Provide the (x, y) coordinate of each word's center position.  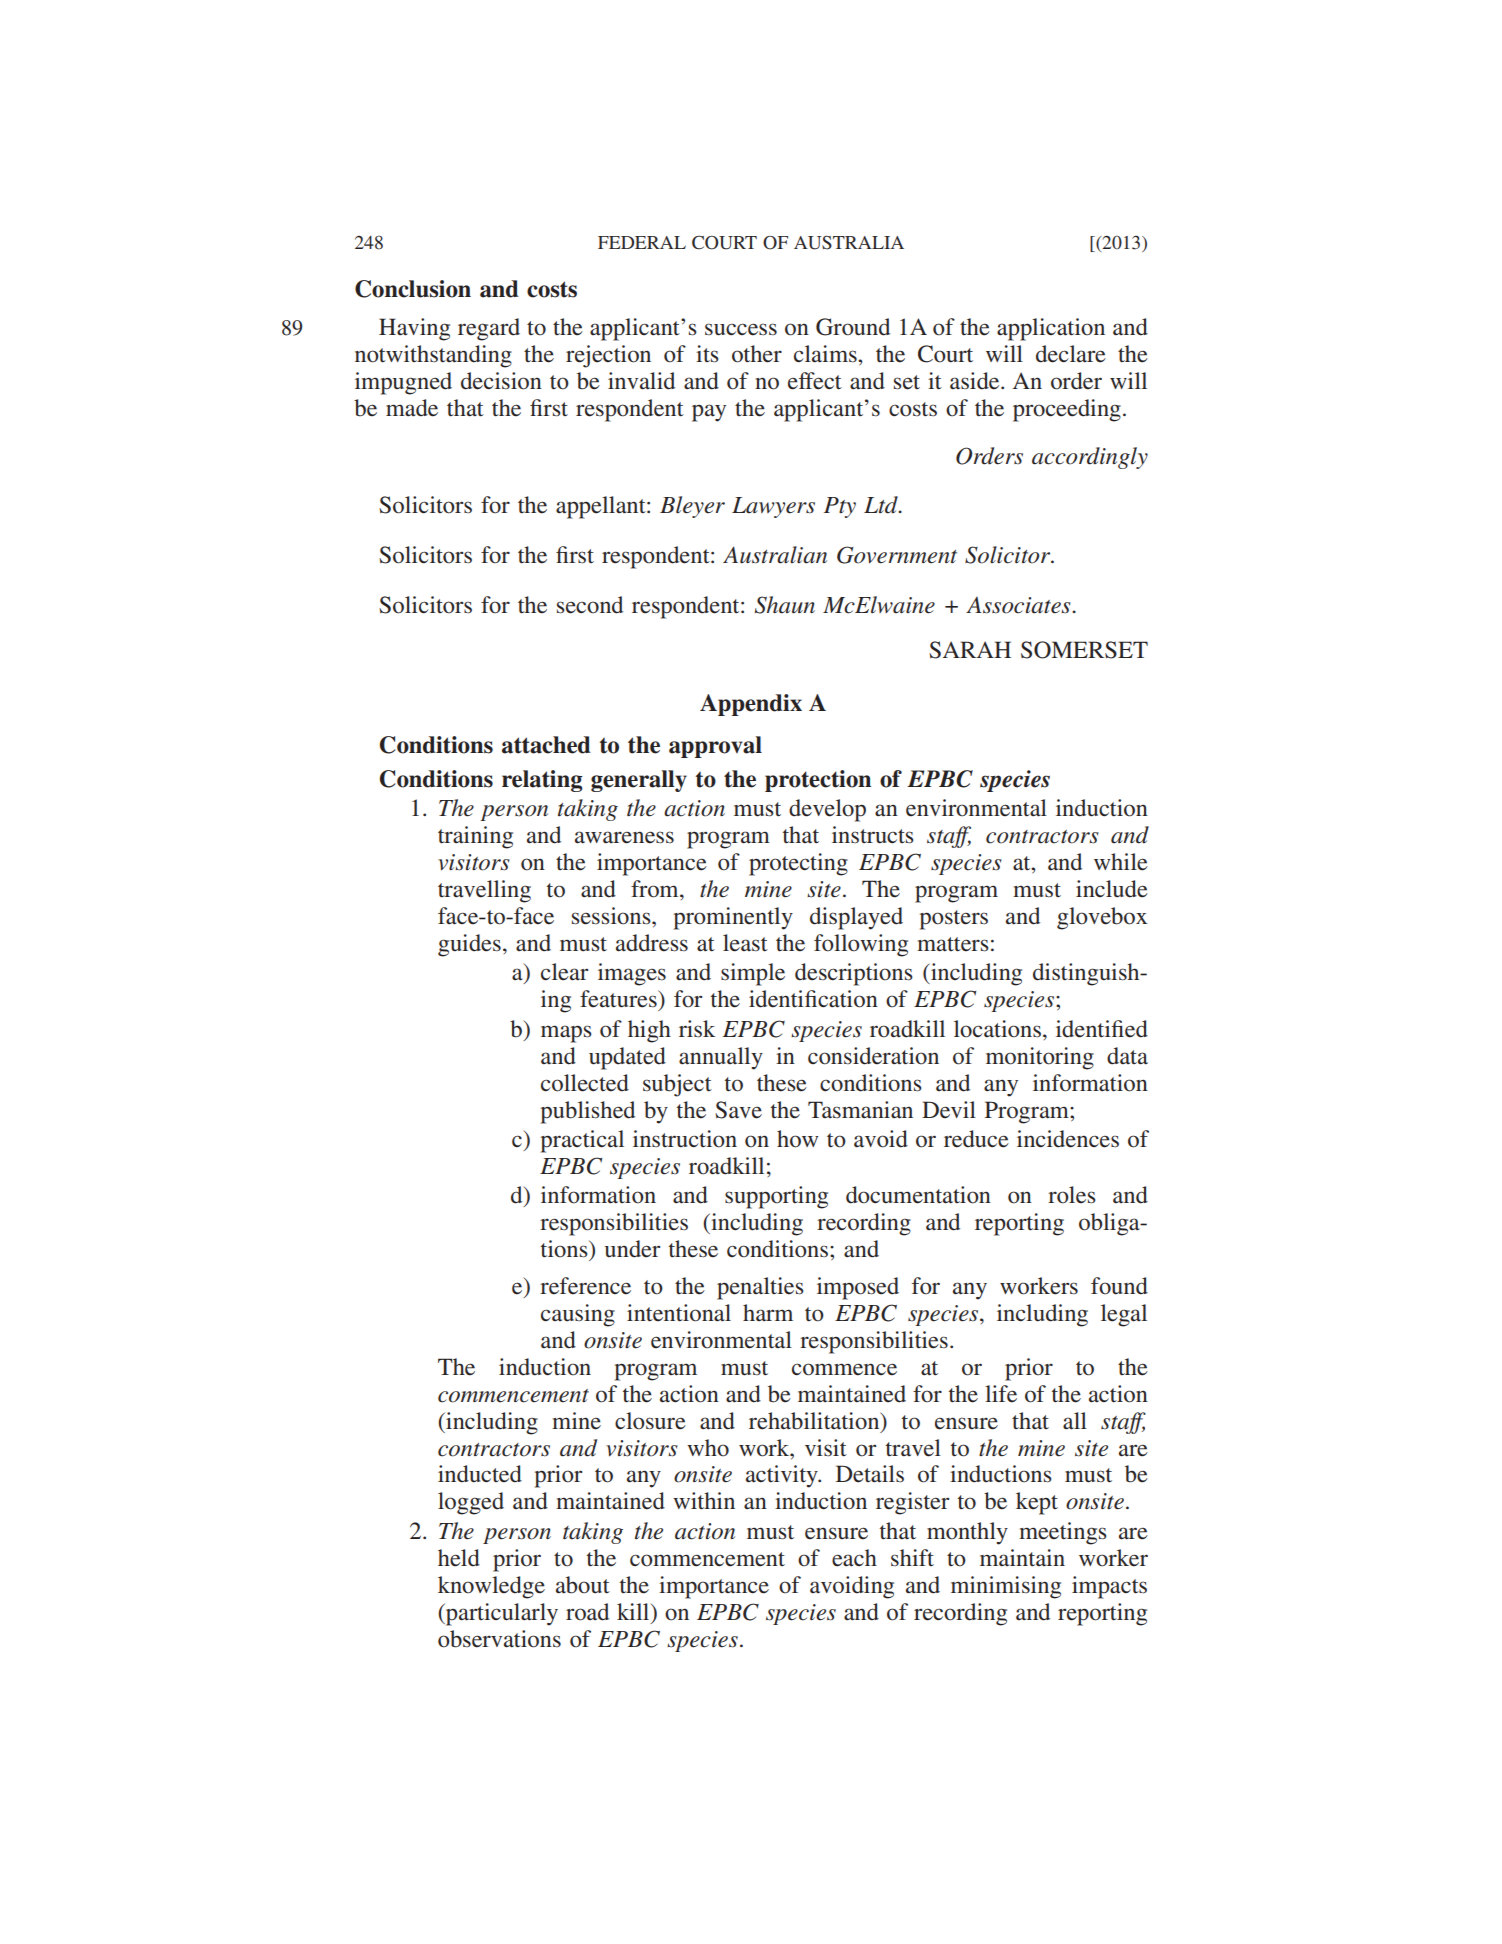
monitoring (1040, 1058)
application (1051, 329)
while (1121, 862)
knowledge (491, 1587)
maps (566, 1034)
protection (818, 781)
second (590, 605)
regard (489, 329)
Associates (1019, 605)
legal (1124, 1315)
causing (578, 1315)
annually (721, 1058)
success (741, 329)
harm (768, 1312)
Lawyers (773, 507)
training (475, 837)
